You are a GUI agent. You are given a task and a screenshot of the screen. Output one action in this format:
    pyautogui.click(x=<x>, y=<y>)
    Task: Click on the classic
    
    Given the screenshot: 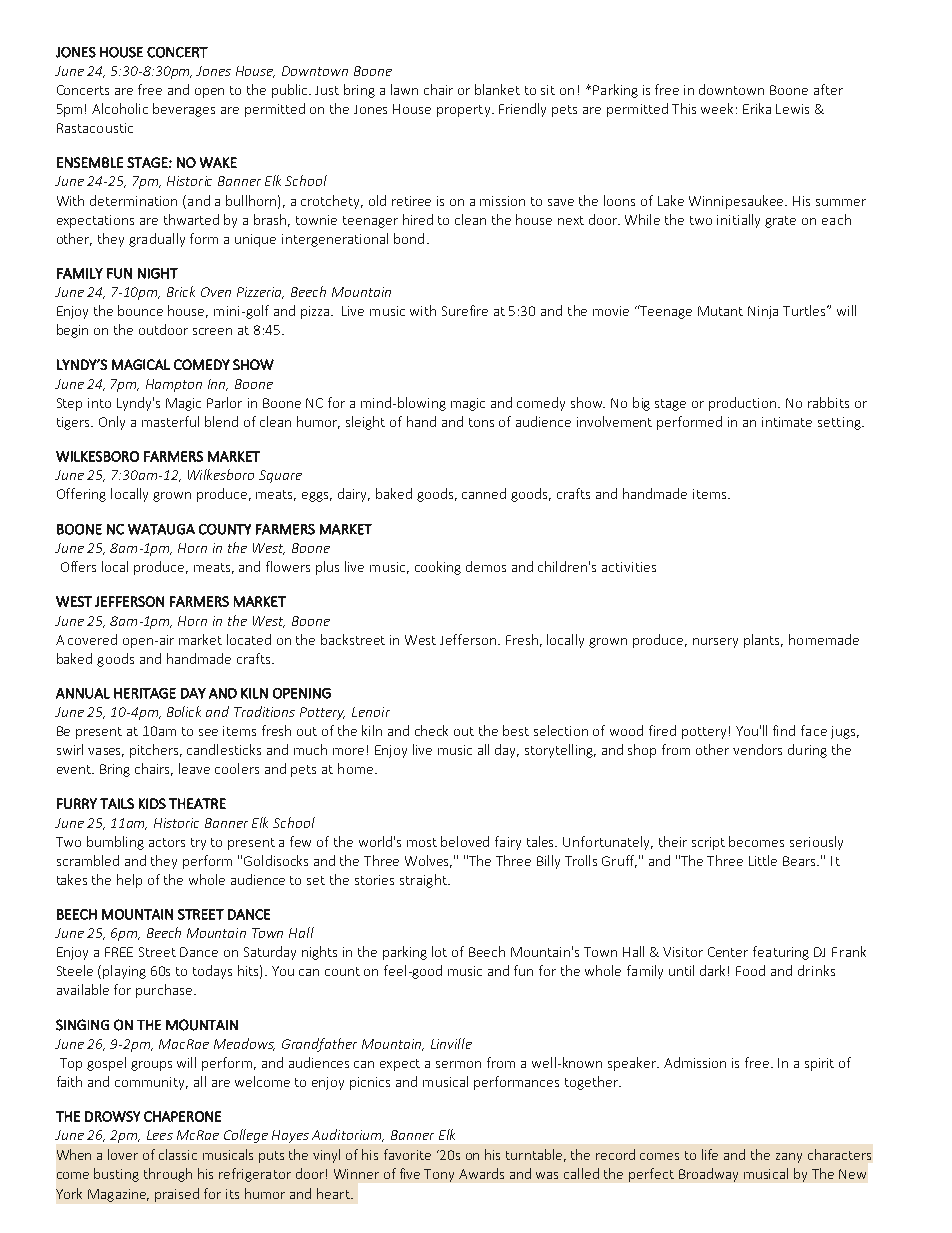 What is the action you would take?
    pyautogui.click(x=178, y=1154)
